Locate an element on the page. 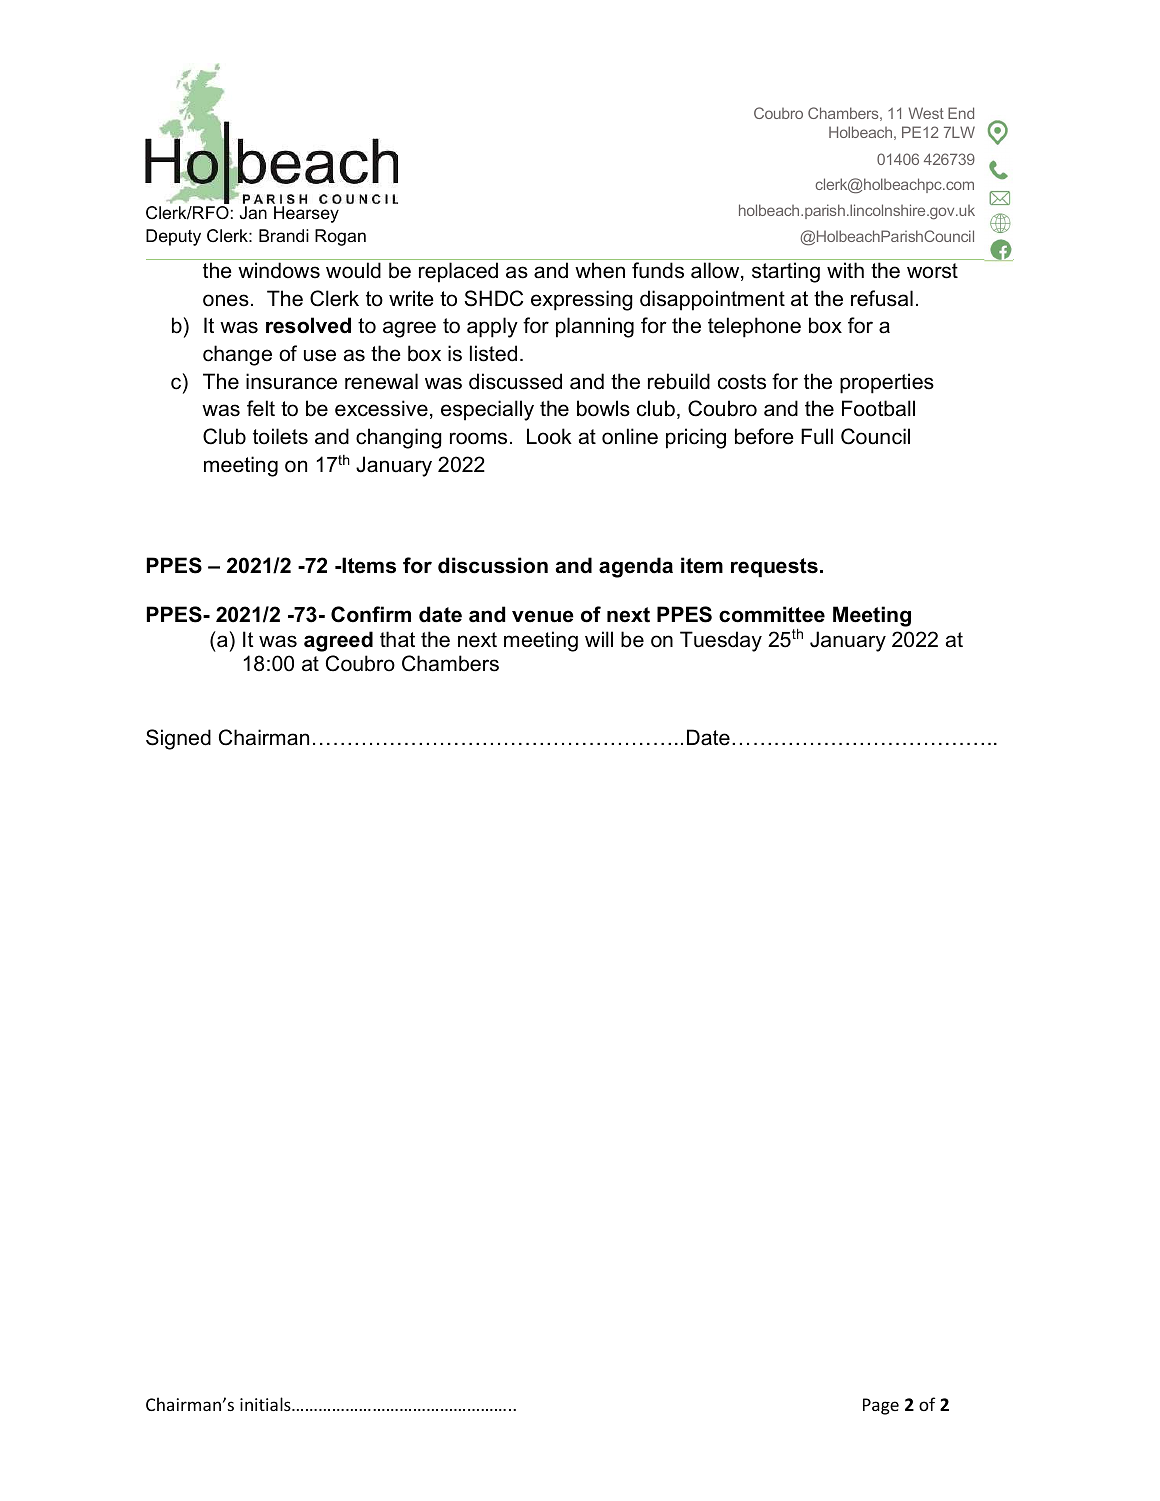 The height and width of the document is (1501, 1160). Signed is located at coordinates (178, 739).
